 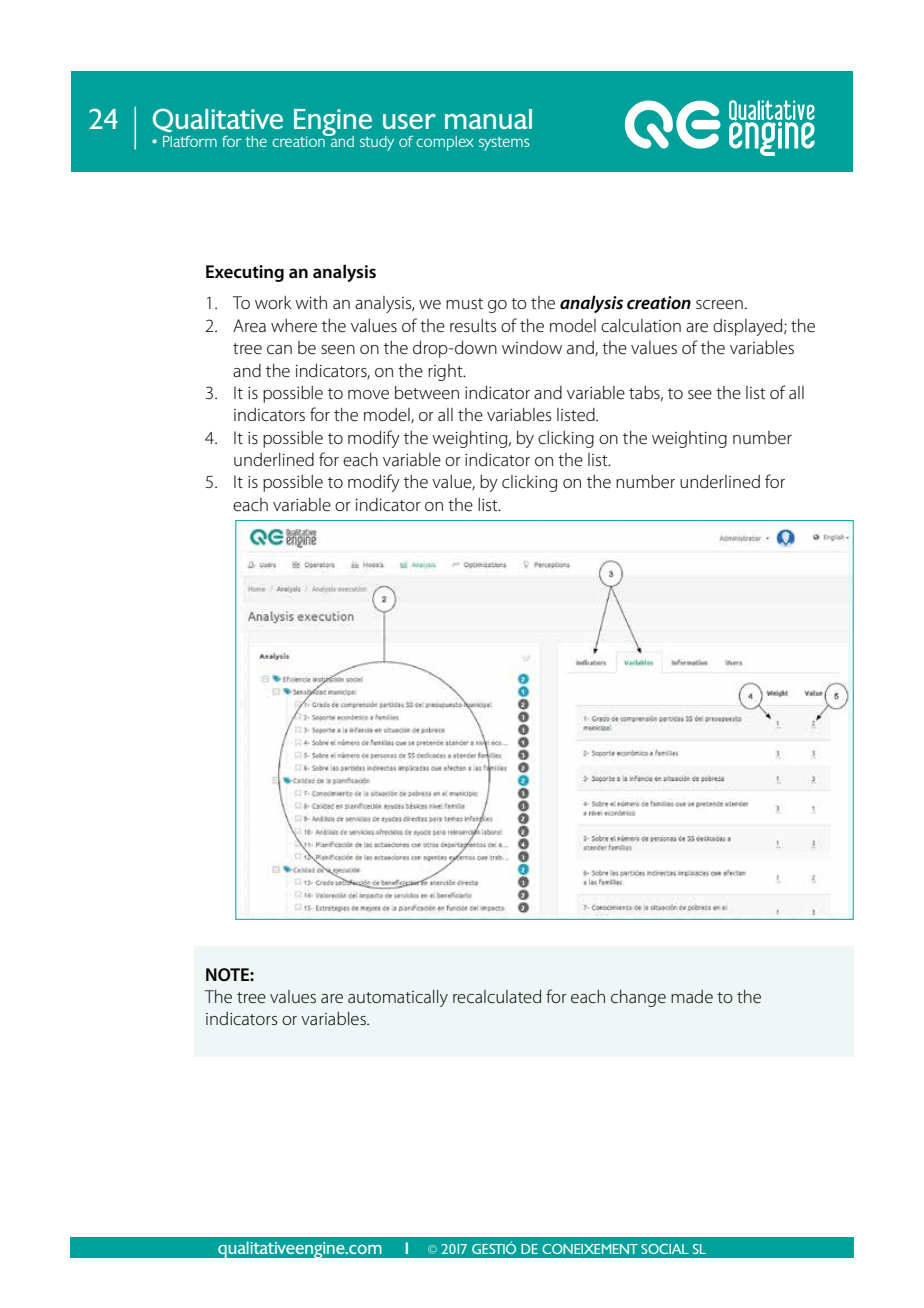 I want to click on can, so click(x=279, y=350).
